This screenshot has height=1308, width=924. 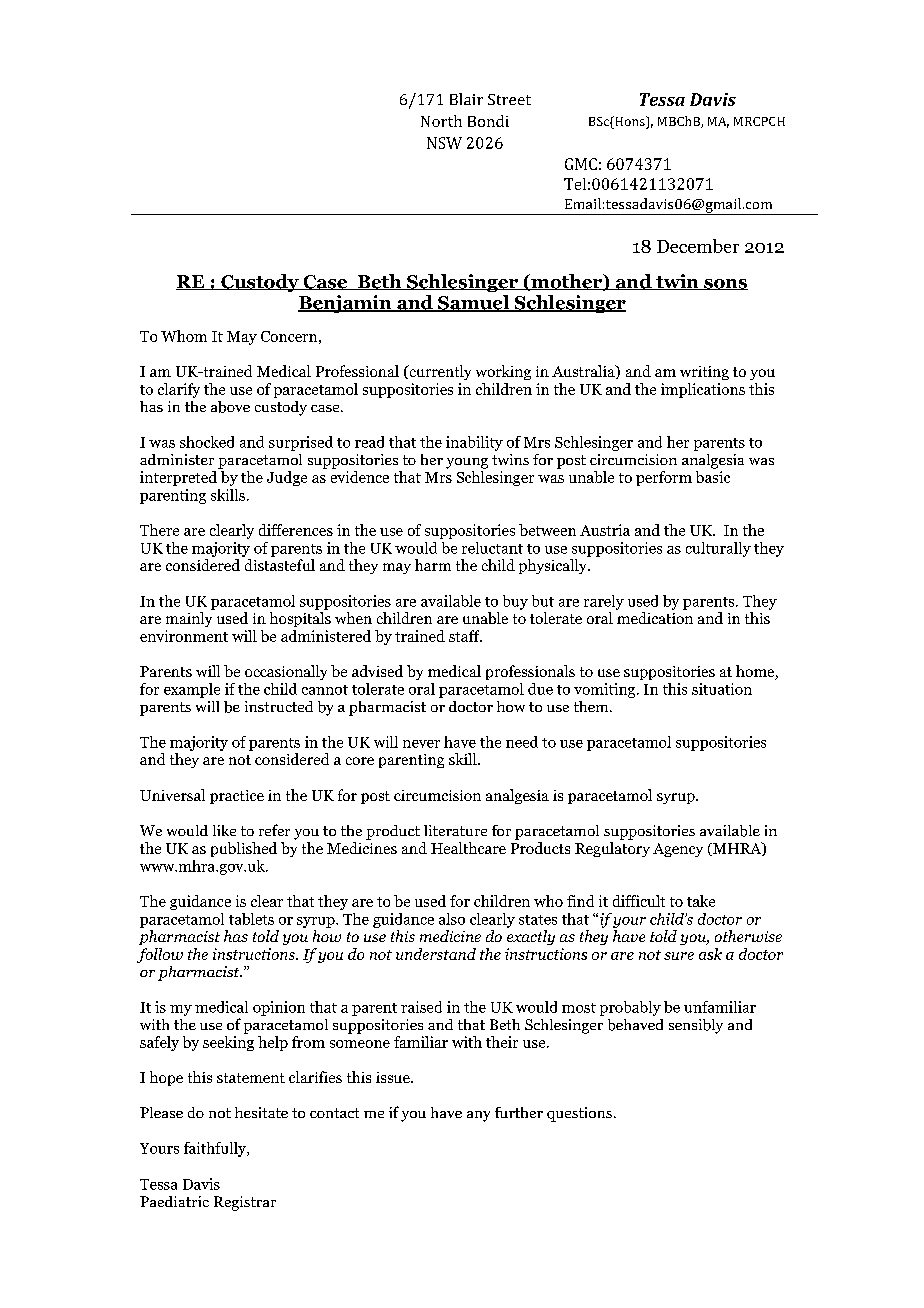 I want to click on implications, so click(x=703, y=390).
